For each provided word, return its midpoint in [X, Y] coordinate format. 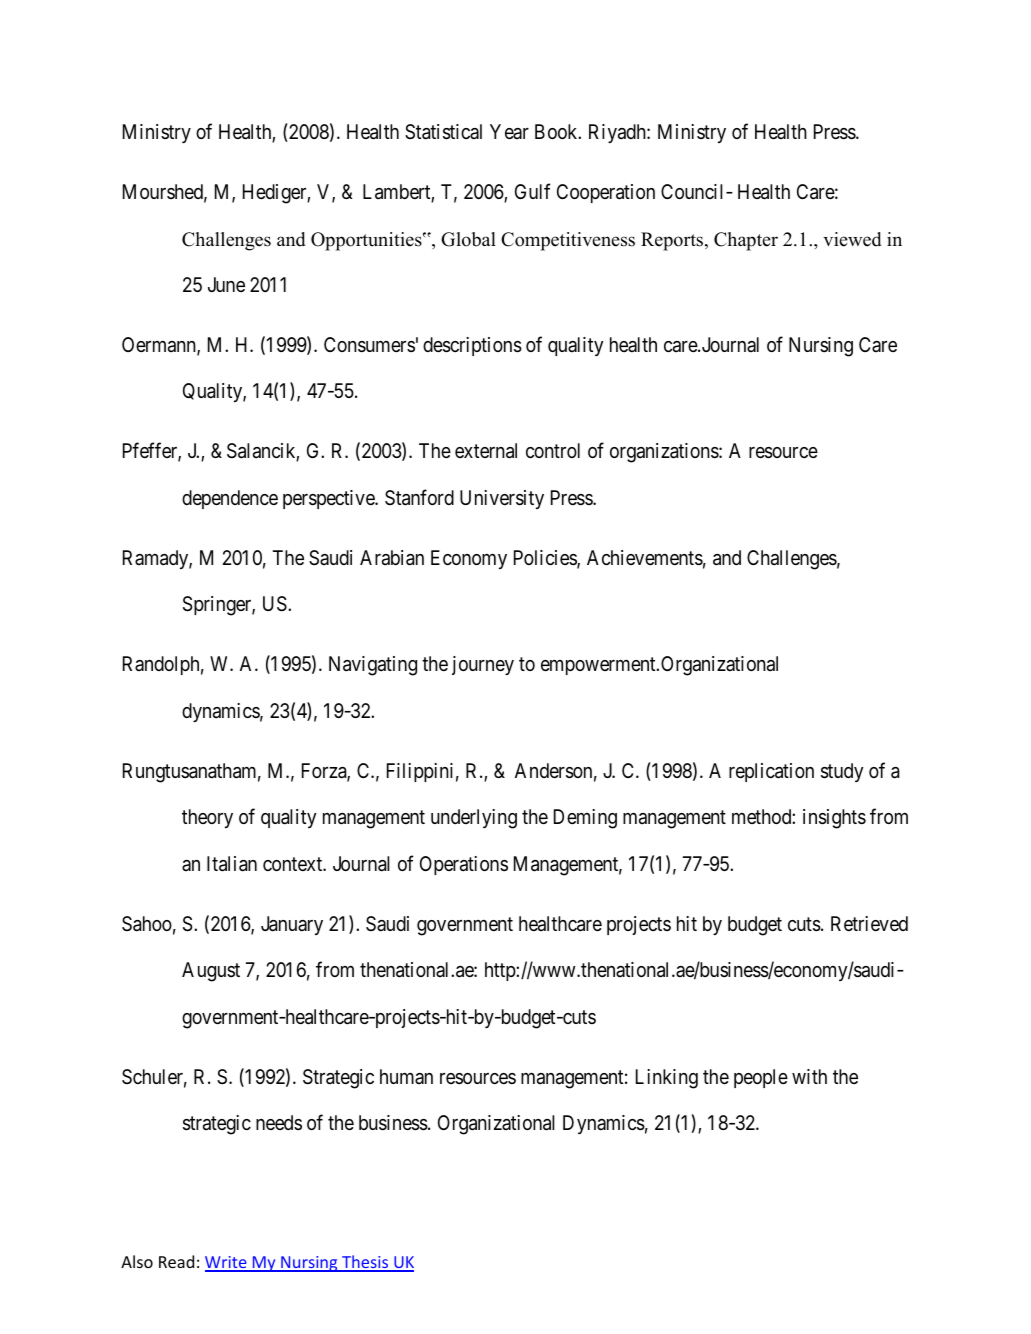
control [553, 450]
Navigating [373, 666]
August [211, 972]
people [761, 1078]
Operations [464, 865]
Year [509, 131]
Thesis [365, 1263]
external [486, 451]
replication [771, 772]
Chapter [746, 241]
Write [227, 1263]
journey [483, 665]
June [226, 284]
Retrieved [869, 923]
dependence [230, 499]
